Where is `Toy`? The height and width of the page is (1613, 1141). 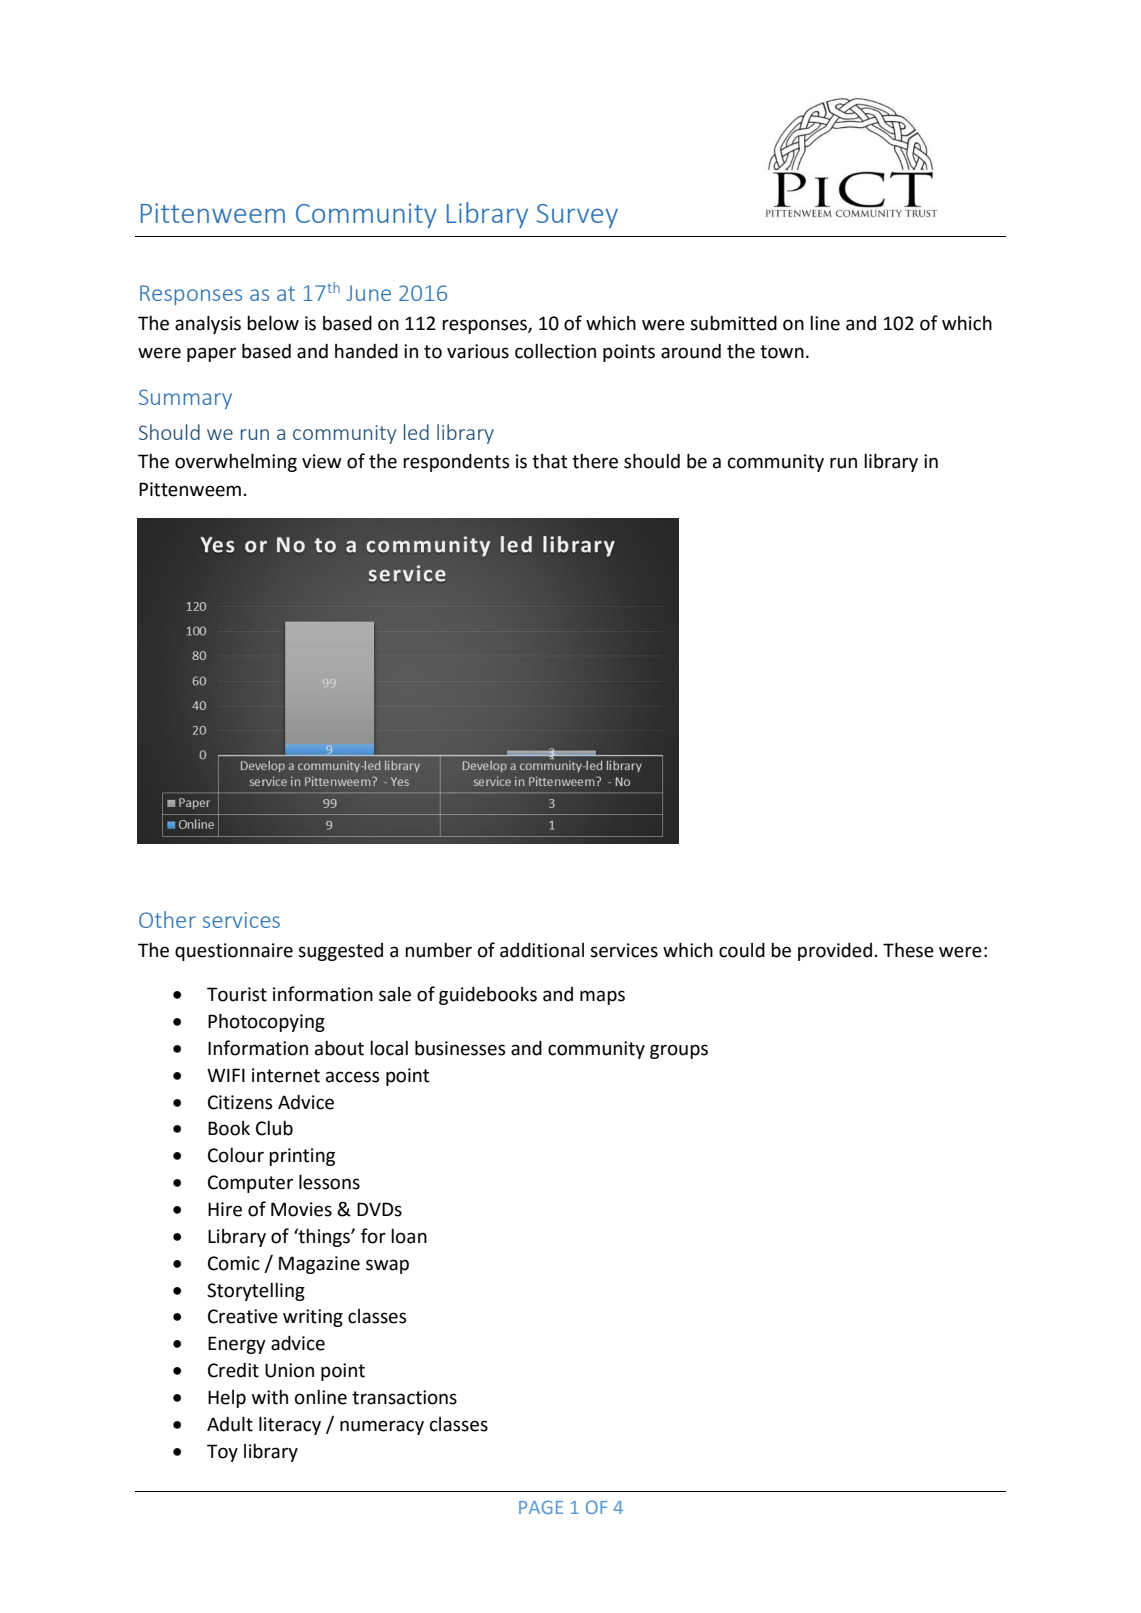
Toy is located at coordinates (222, 1453).
